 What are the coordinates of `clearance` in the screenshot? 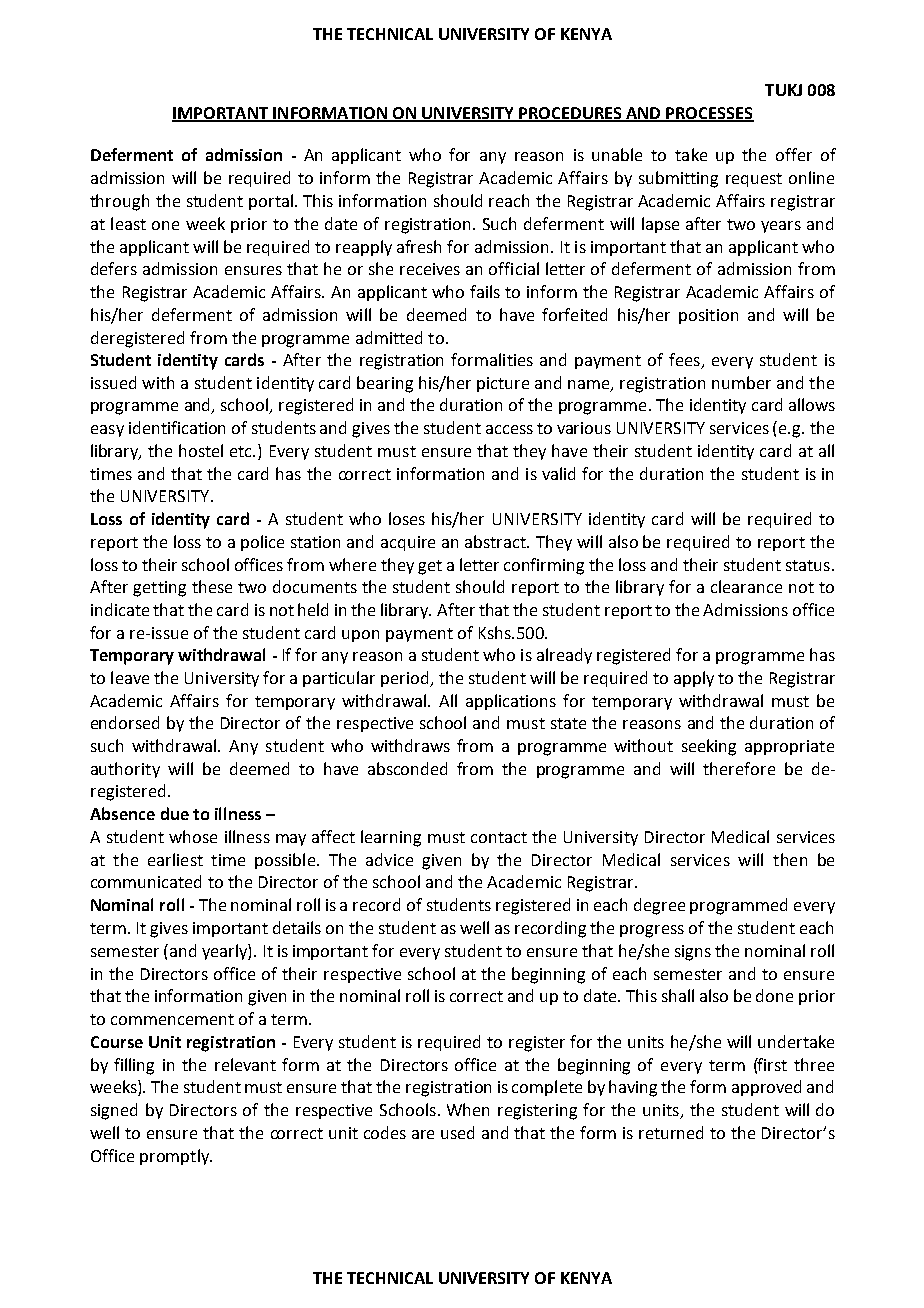 It's located at (746, 586).
